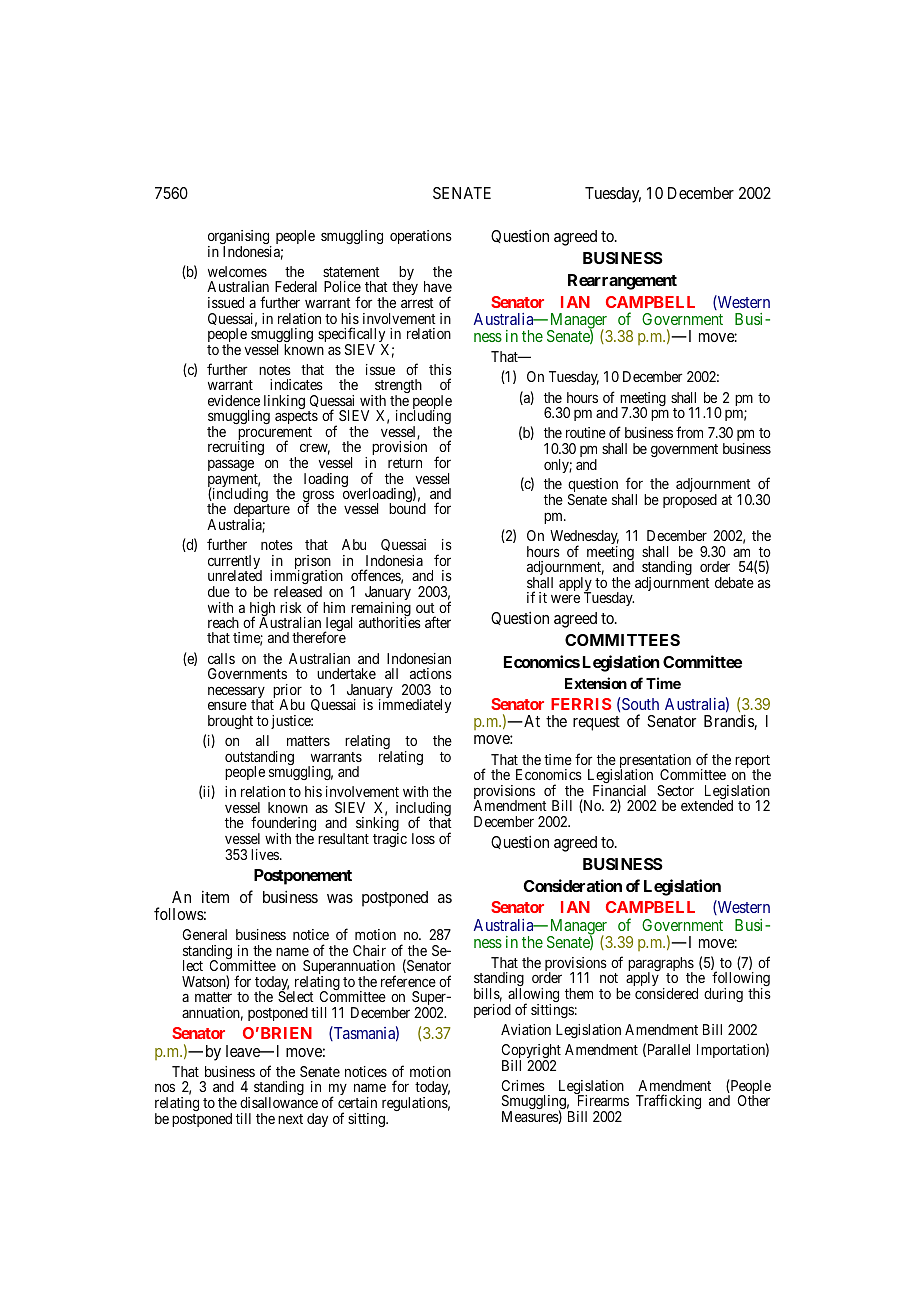  What do you see at coordinates (438, 286) in the image?
I see `have` at bounding box center [438, 286].
